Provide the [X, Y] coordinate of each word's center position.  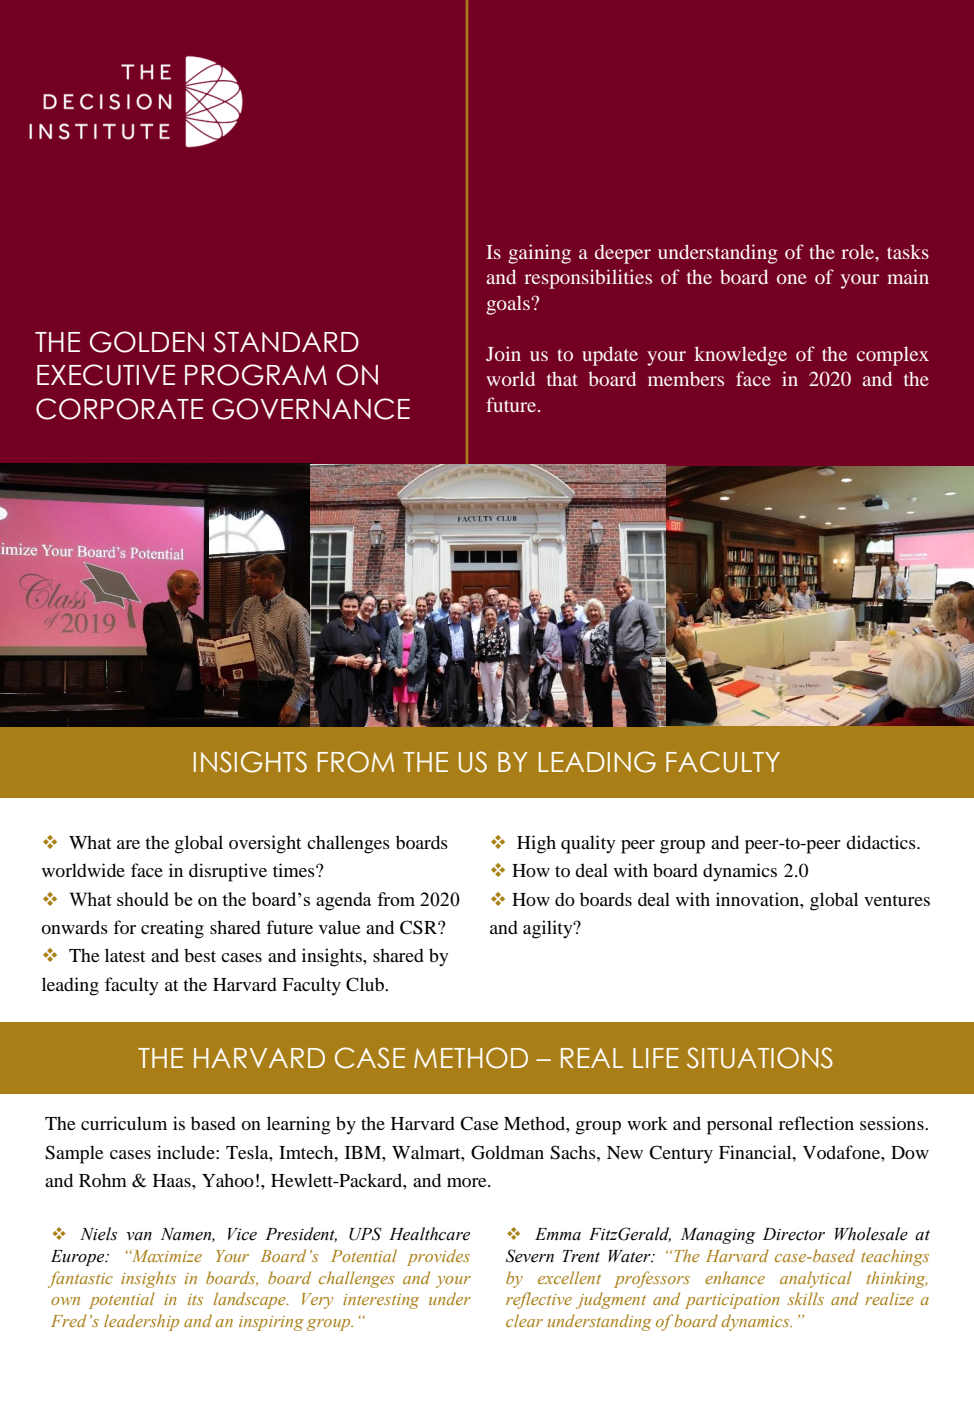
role [859, 251]
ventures [897, 900]
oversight [265, 844]
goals [509, 305]
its [195, 1299]
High [536, 844]
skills [805, 1298]
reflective [539, 1300]
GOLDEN [147, 342]
